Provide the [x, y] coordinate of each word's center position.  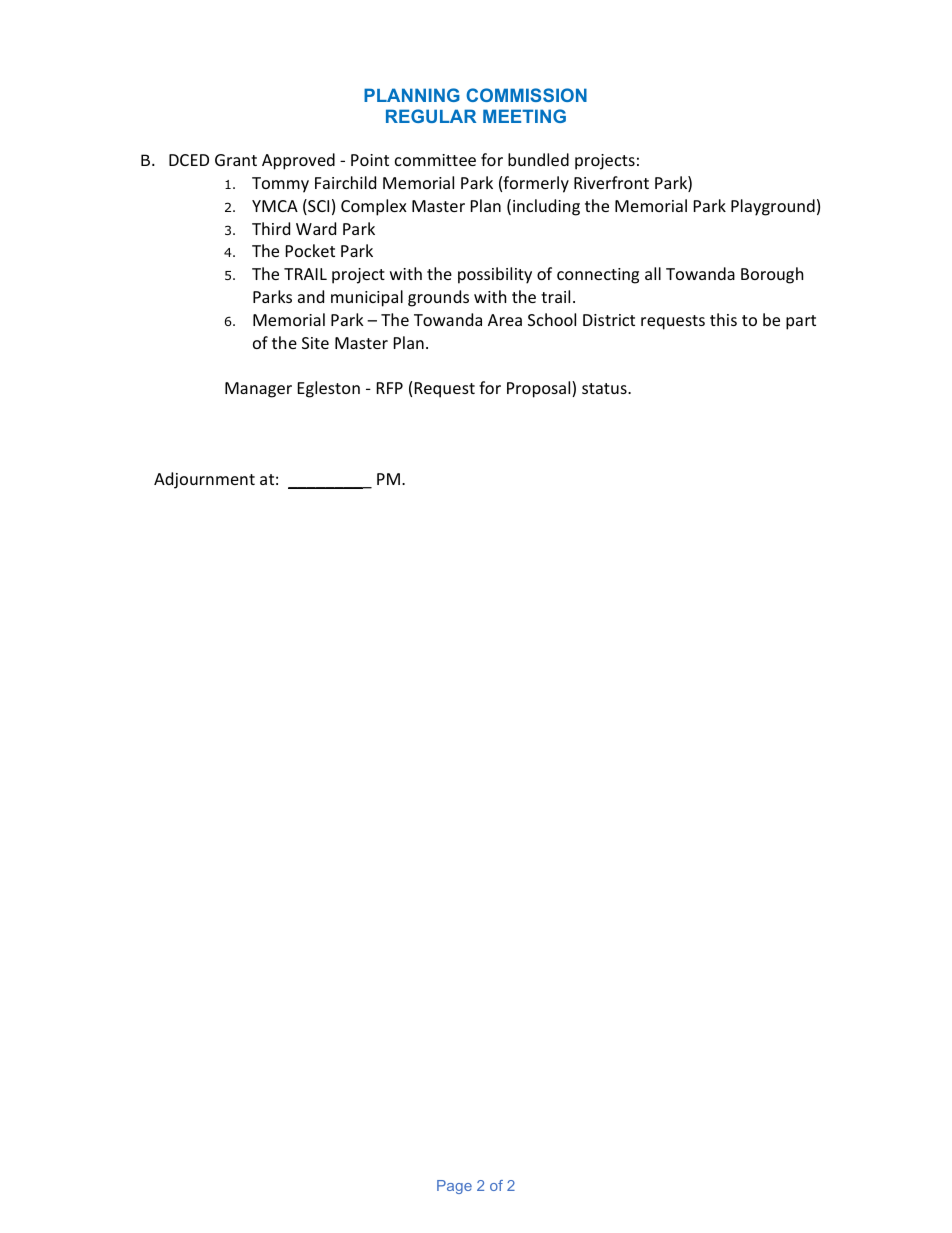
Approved [298, 161]
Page [454, 1187]
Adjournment [204, 480]
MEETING [524, 116]
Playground [773, 207]
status [605, 388]
